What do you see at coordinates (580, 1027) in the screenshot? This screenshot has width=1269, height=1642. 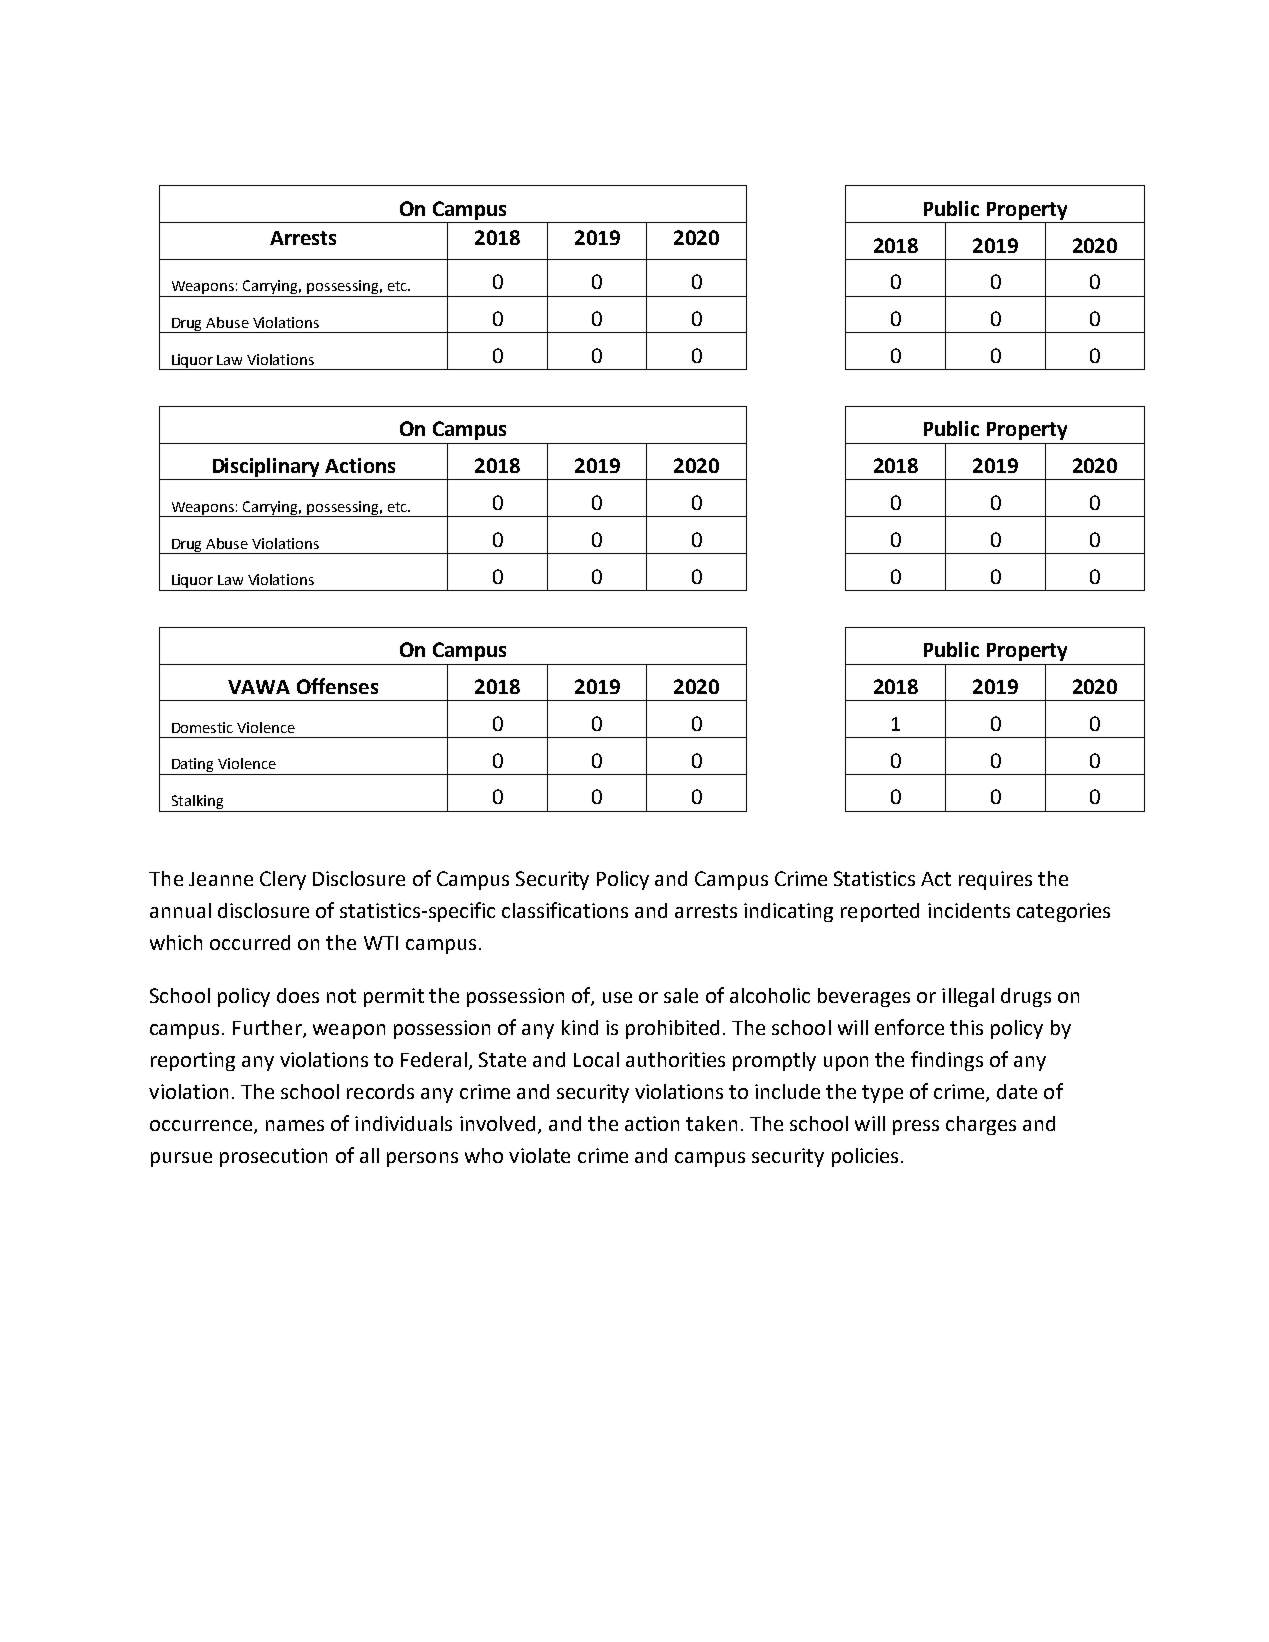 I see `kind` at bounding box center [580, 1027].
